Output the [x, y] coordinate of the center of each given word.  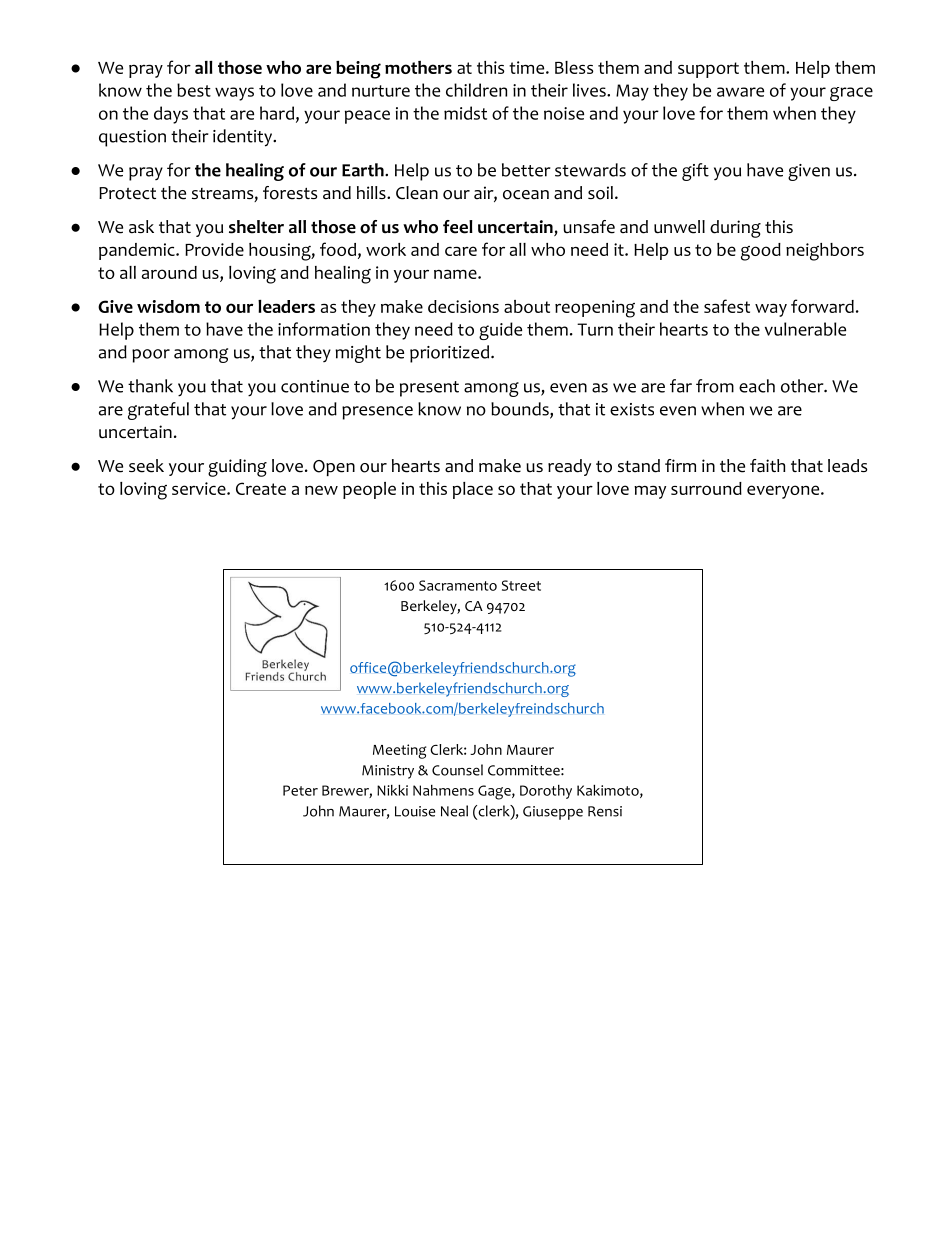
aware [740, 92]
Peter [300, 790]
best [194, 90]
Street [521, 585]
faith [767, 465]
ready [569, 467]
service [200, 488]
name [456, 274]
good [761, 252]
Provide [214, 249]
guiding [237, 468]
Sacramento [458, 585]
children [476, 90]
